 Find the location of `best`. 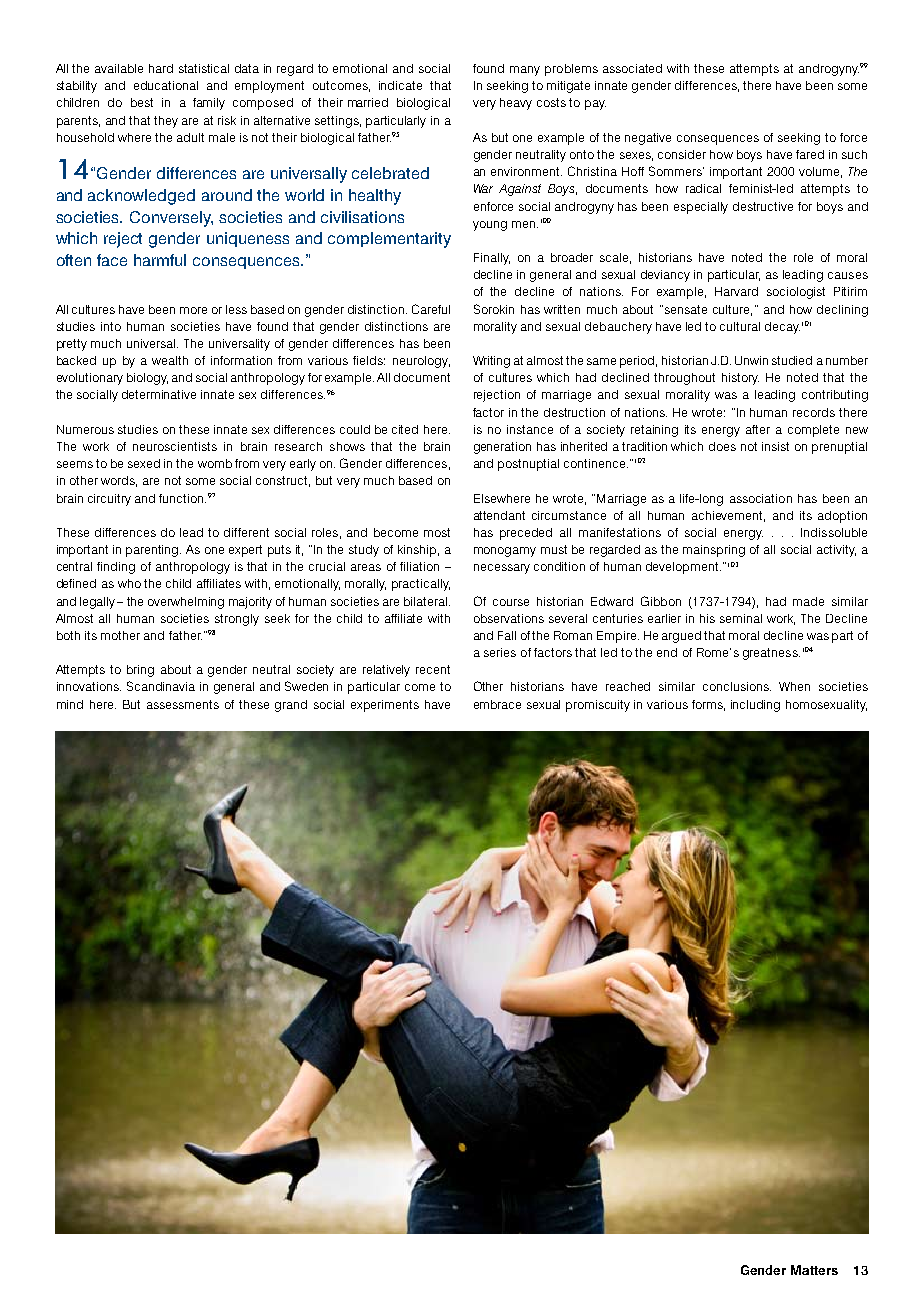

best is located at coordinates (142, 102).
